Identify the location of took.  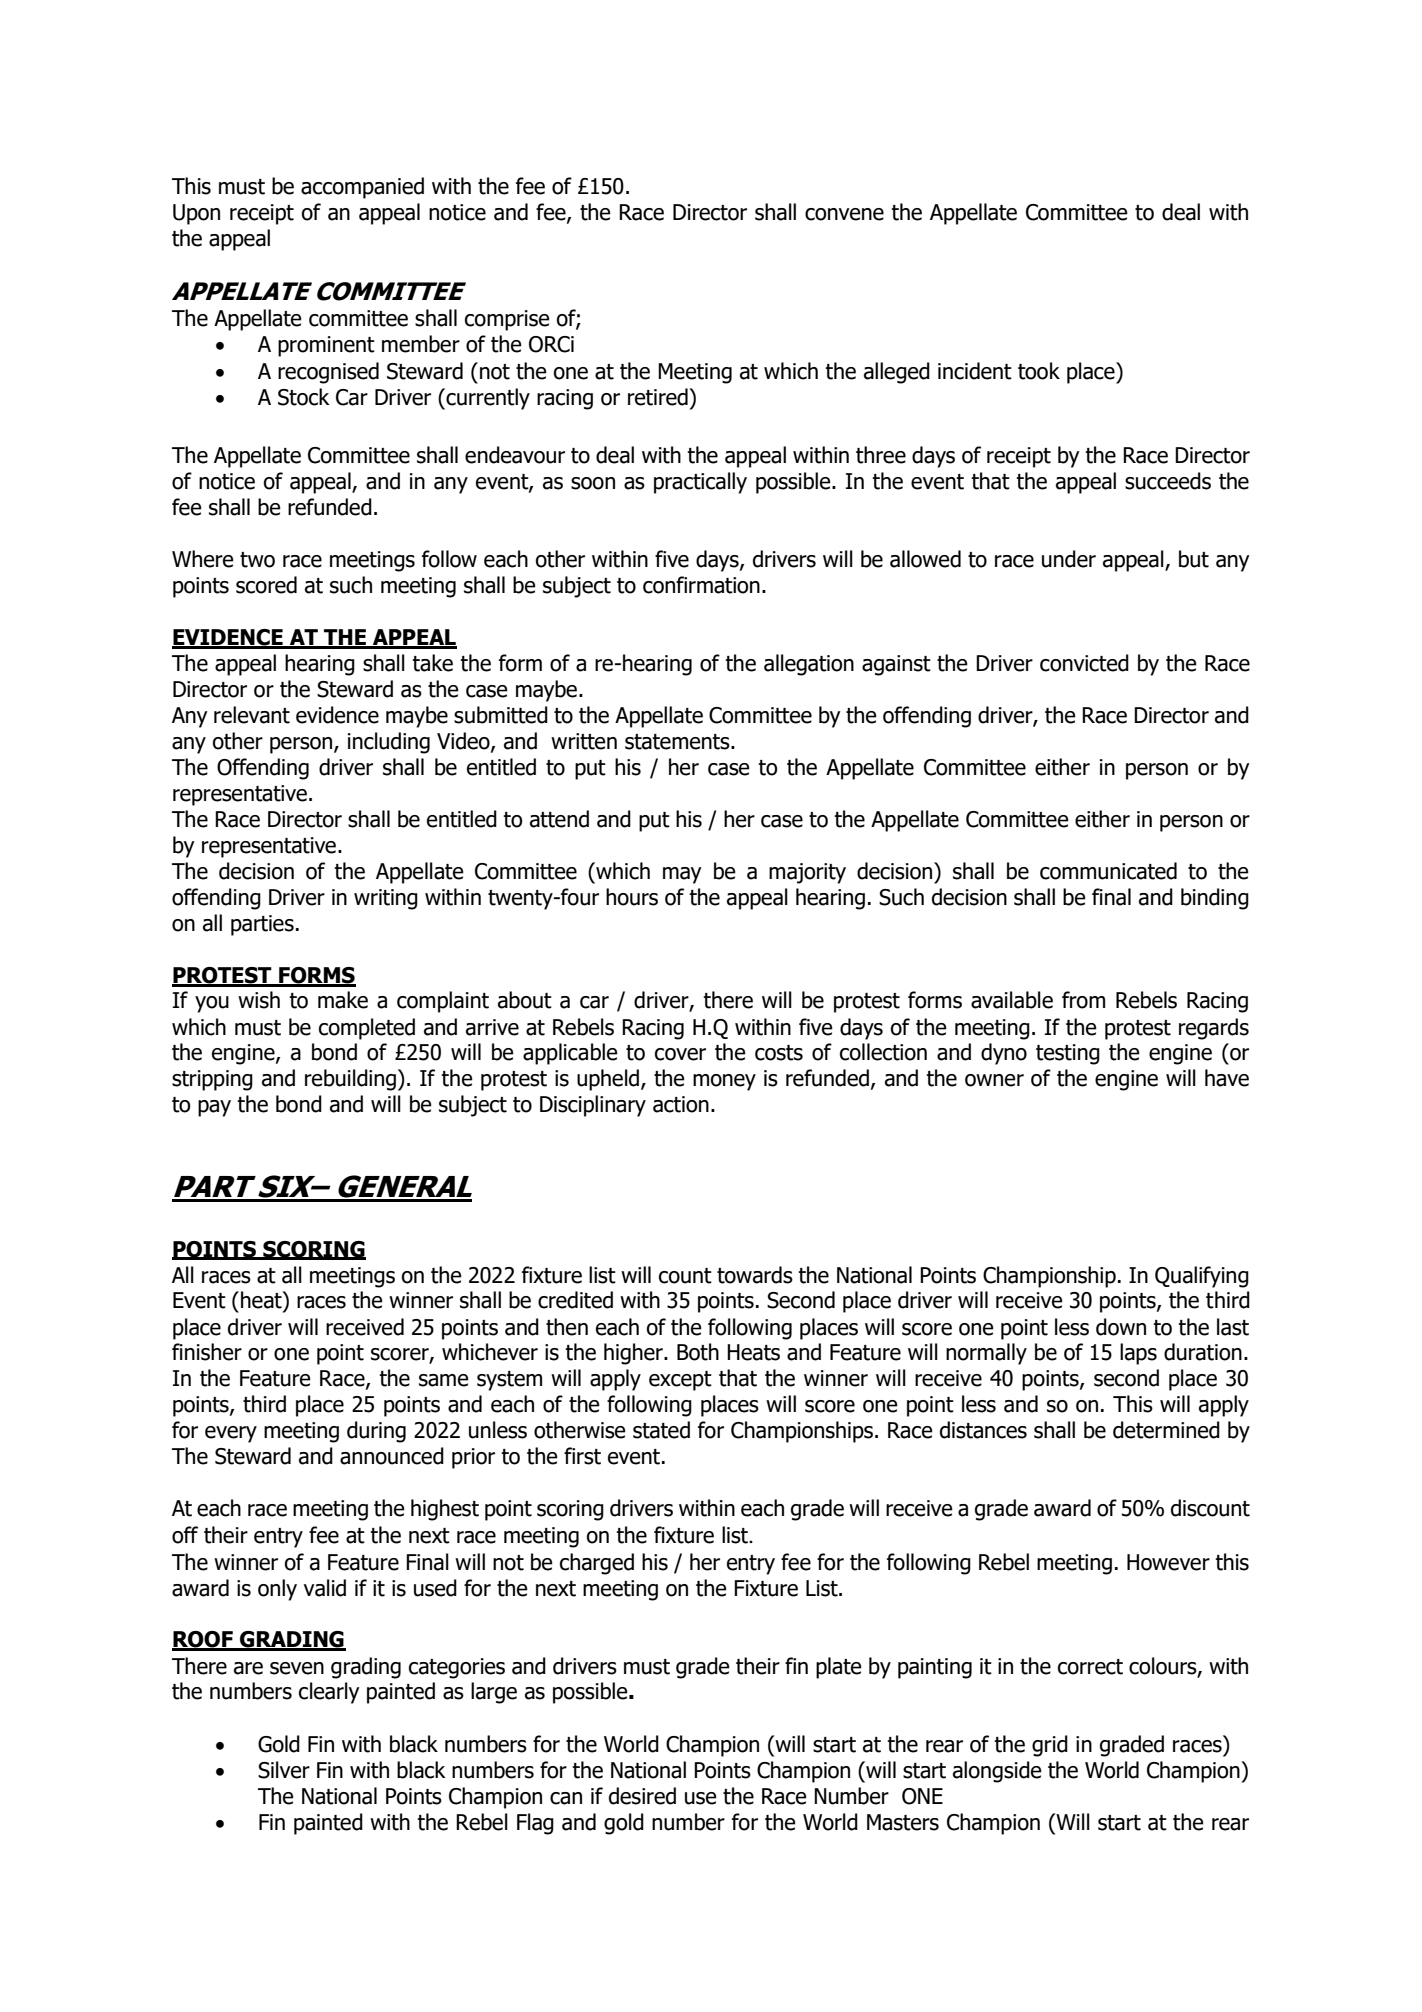
(1039, 371).
